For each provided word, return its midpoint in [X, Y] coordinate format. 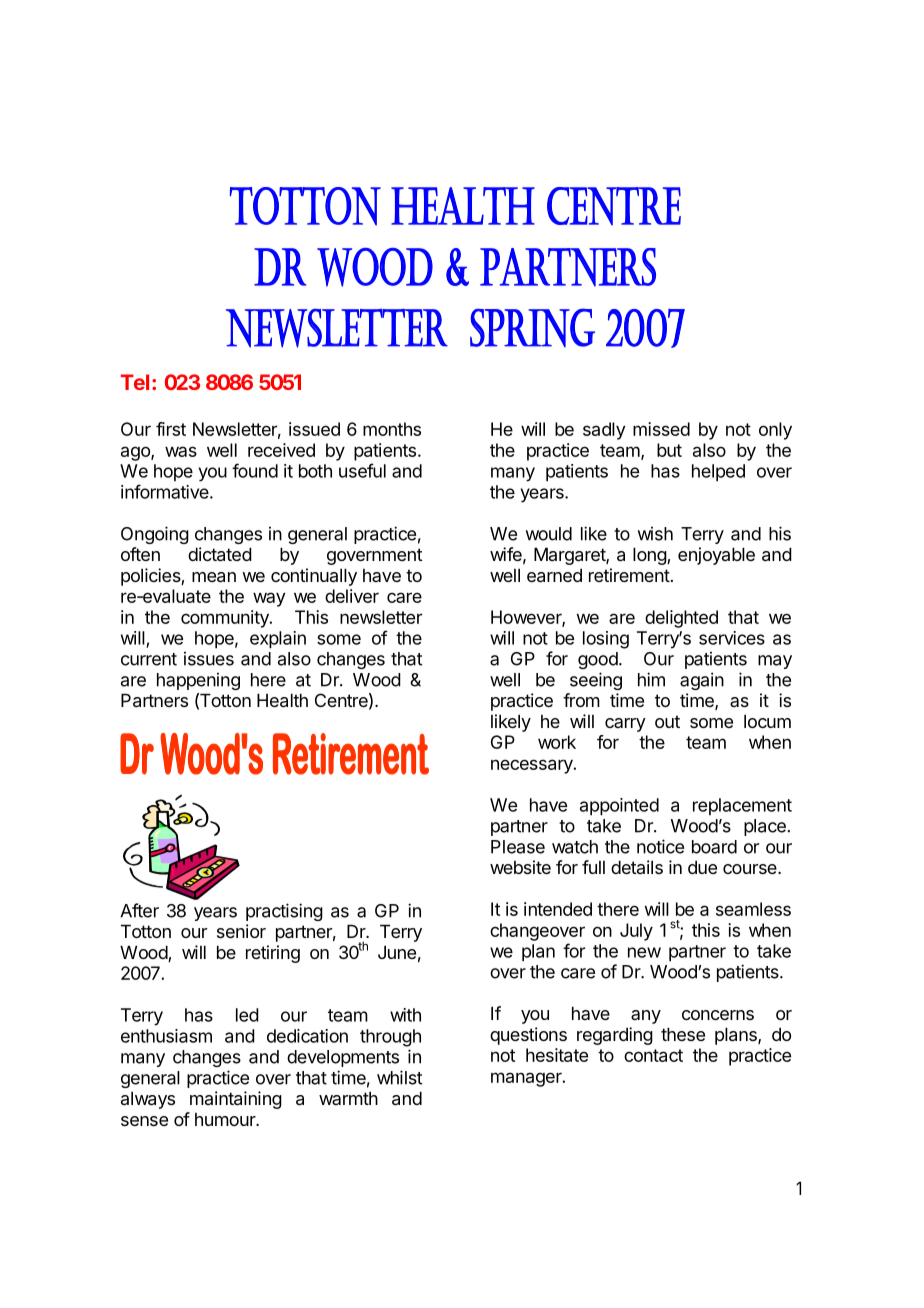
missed [661, 429]
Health [282, 700]
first [171, 429]
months [392, 429]
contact [653, 1055]
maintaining [236, 1100]
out [667, 721]
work [557, 742]
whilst [399, 1077]
